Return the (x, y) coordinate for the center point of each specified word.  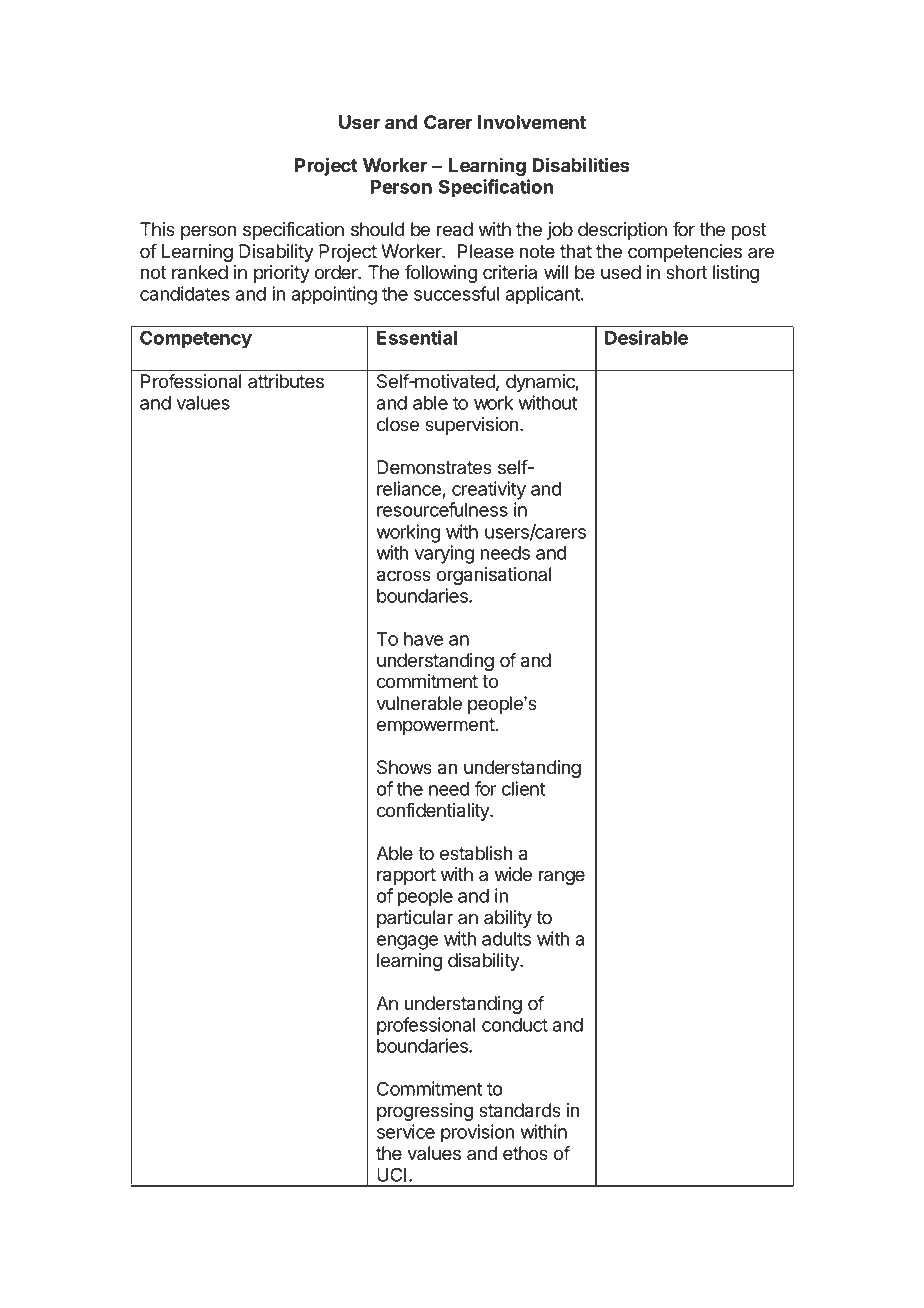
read (455, 229)
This (157, 229)
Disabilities (581, 165)
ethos (525, 1153)
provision (477, 1133)
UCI (391, 1174)
